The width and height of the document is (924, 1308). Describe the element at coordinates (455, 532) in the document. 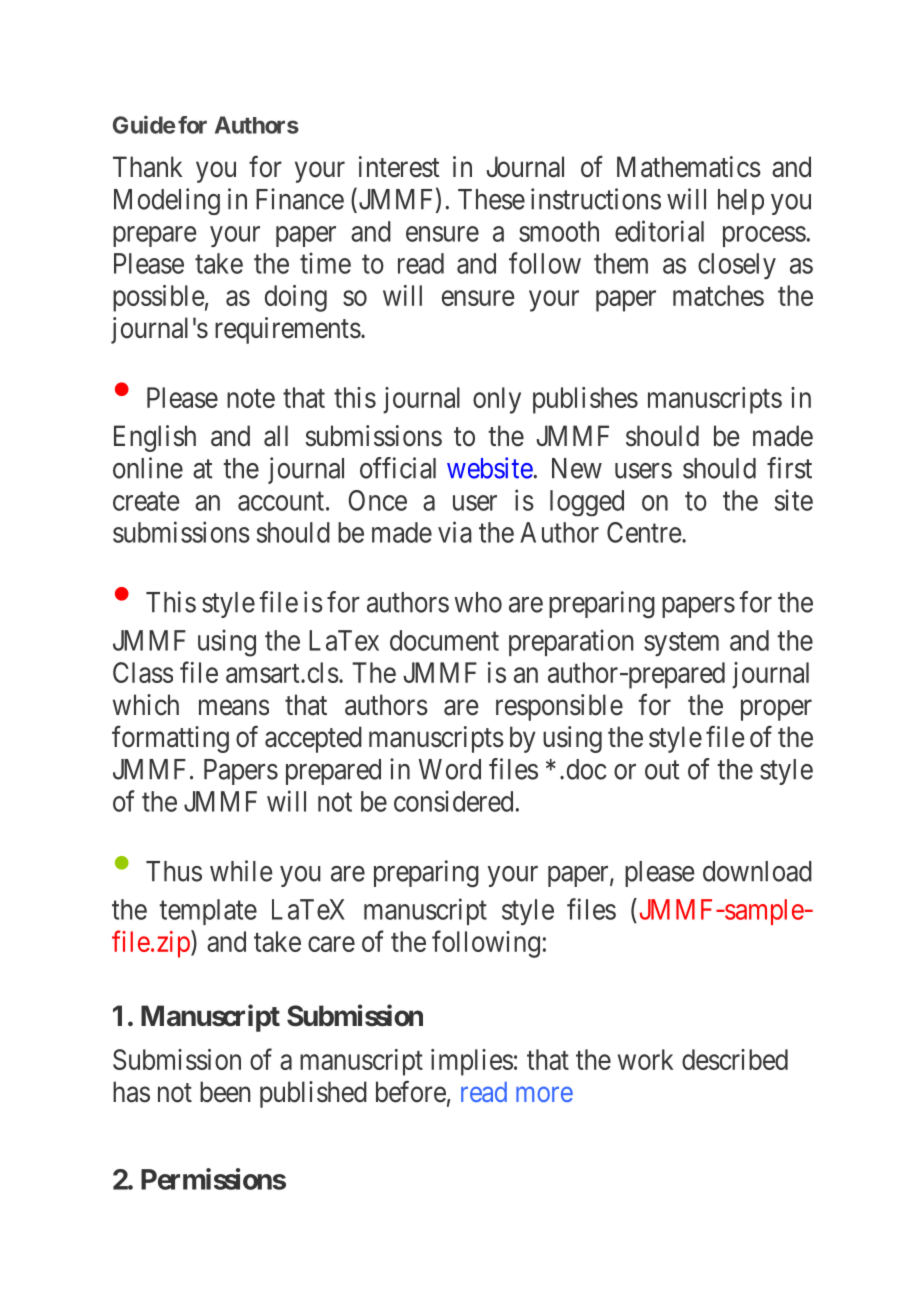

I see `via` at that location.
